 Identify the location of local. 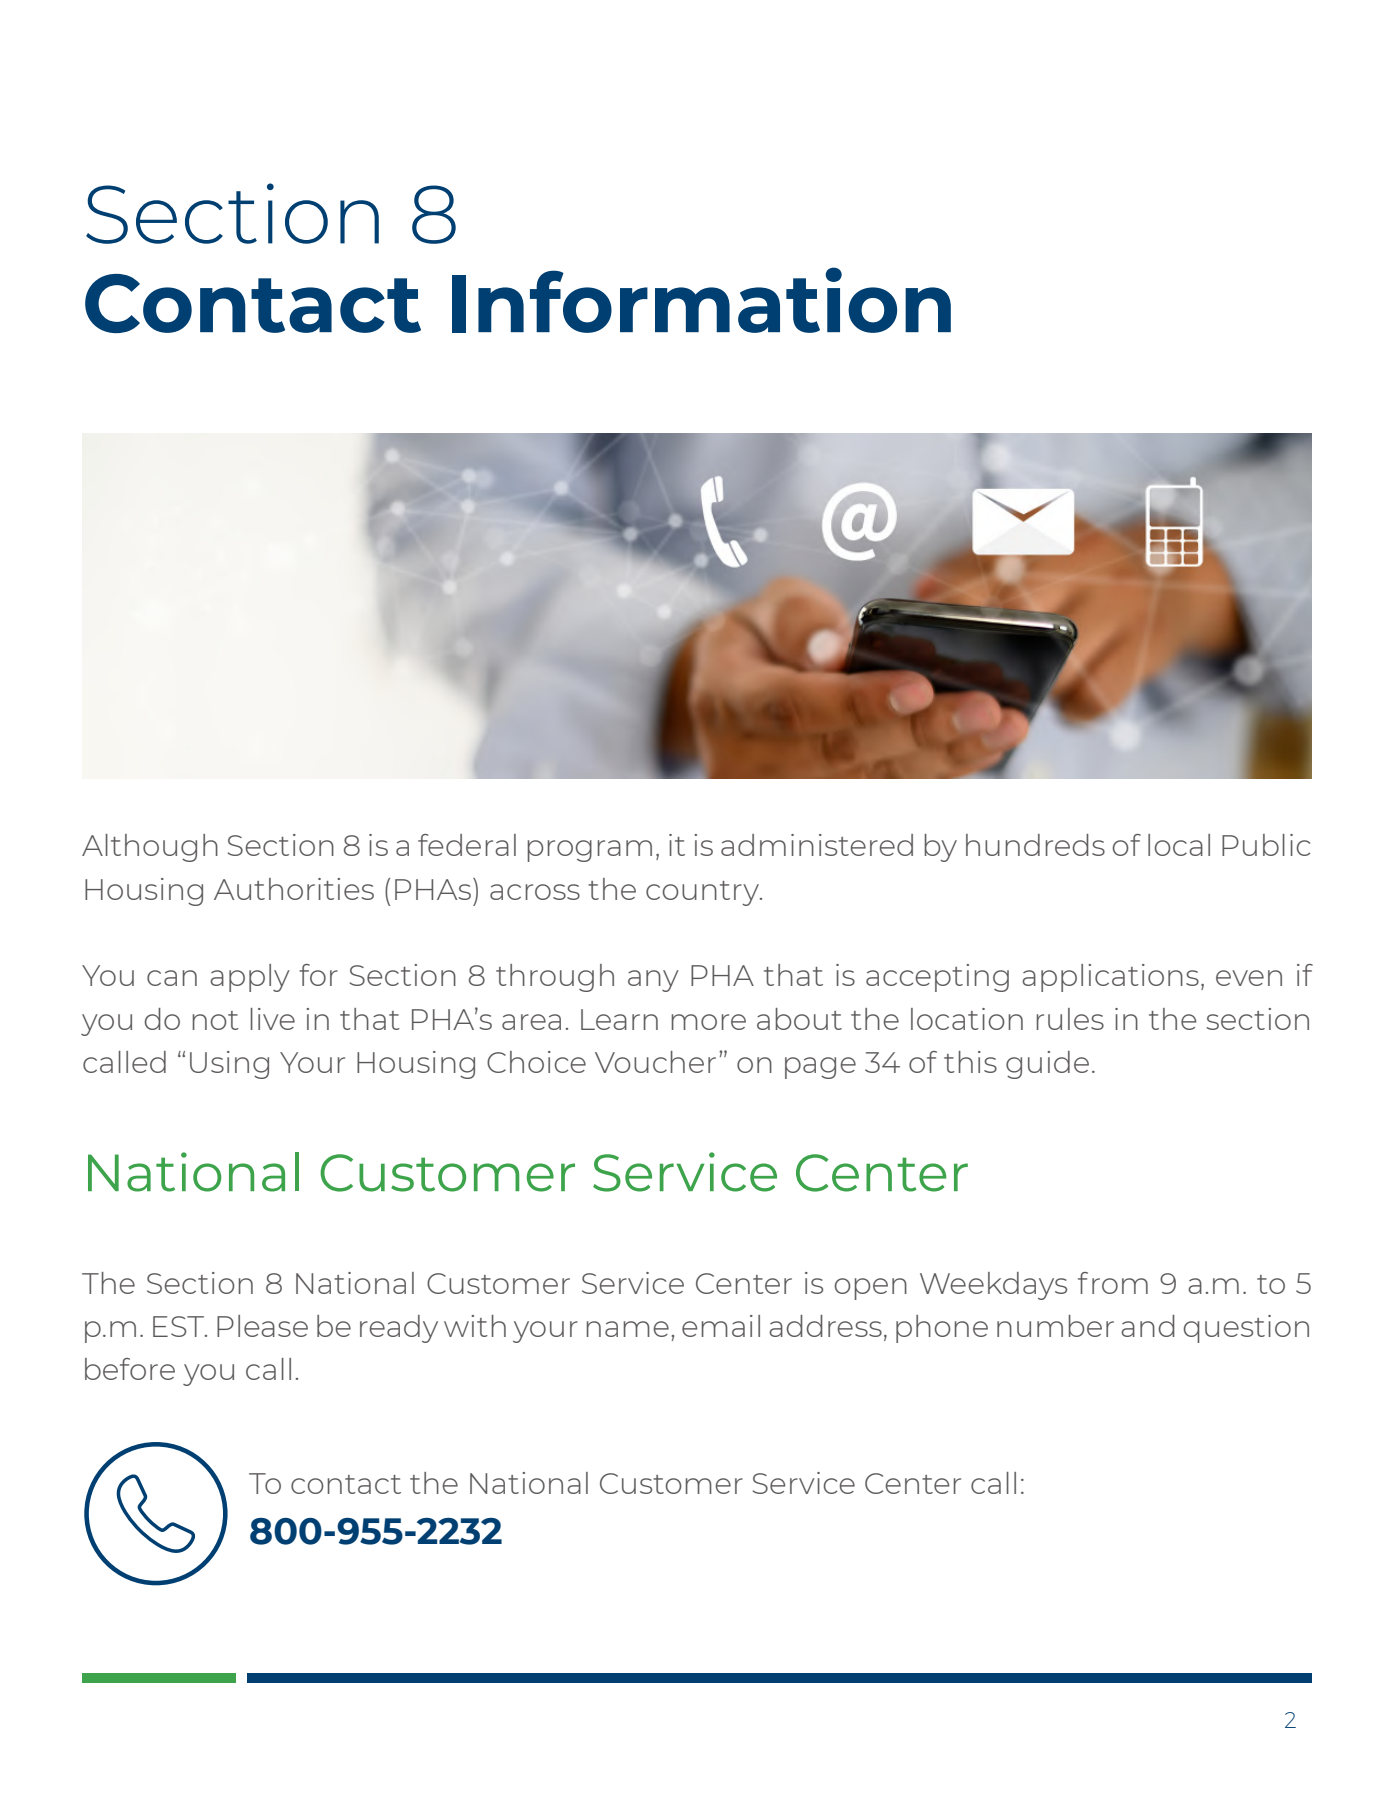
(1179, 845).
